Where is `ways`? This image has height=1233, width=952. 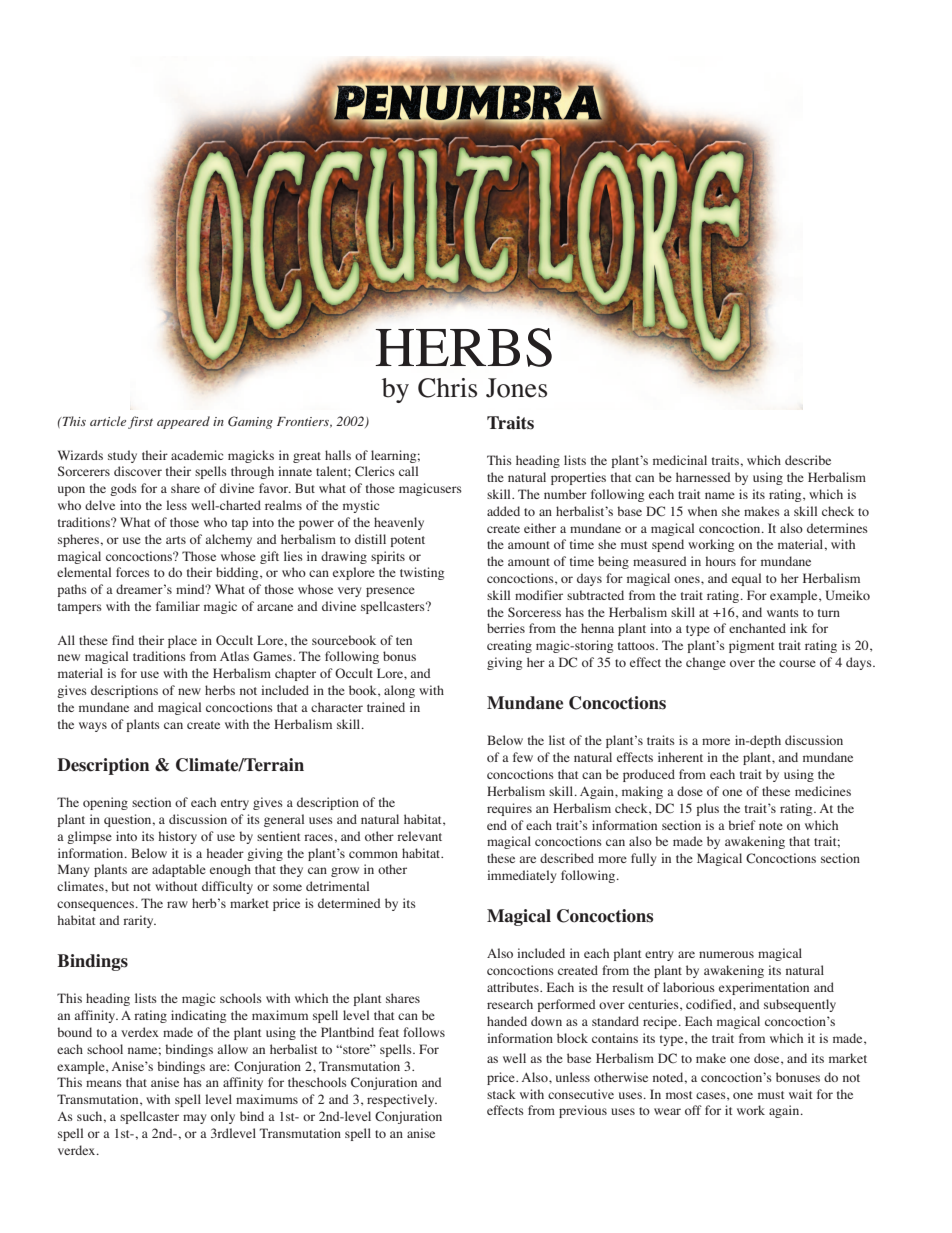
ways is located at coordinates (93, 727).
